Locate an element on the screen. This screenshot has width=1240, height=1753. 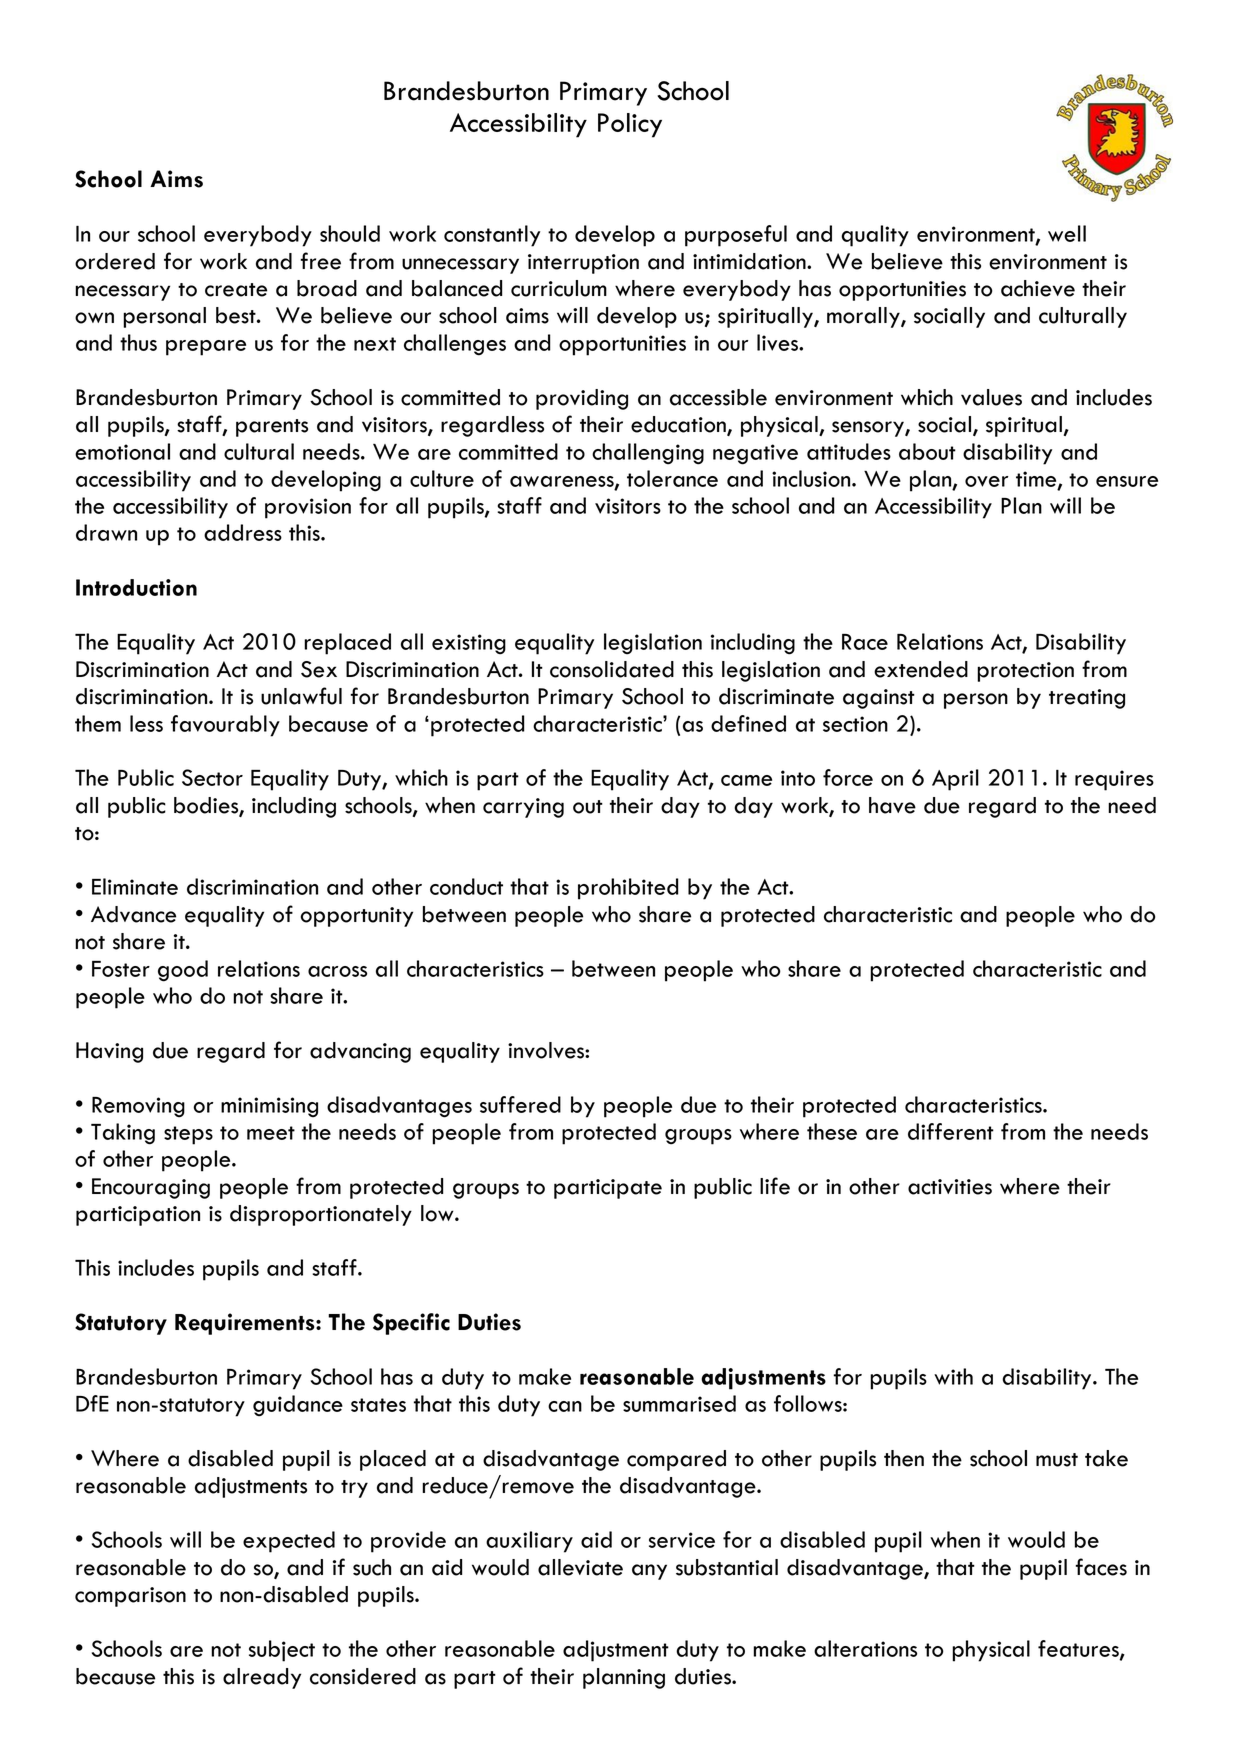
suffered is located at coordinates (520, 1104).
